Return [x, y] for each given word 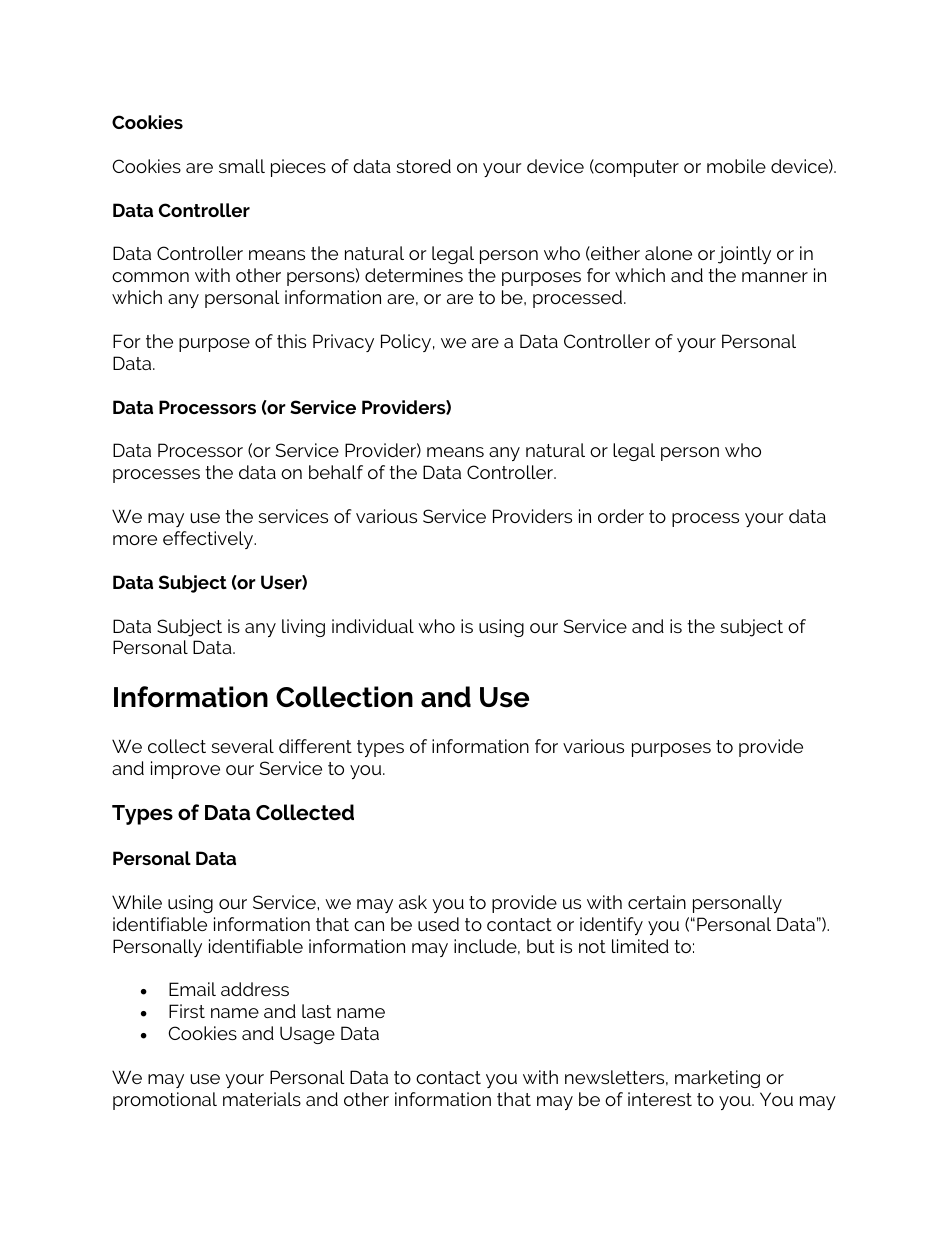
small [242, 166]
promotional [165, 1101]
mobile [736, 166]
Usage [307, 1035]
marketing [717, 1079]
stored [423, 166]
